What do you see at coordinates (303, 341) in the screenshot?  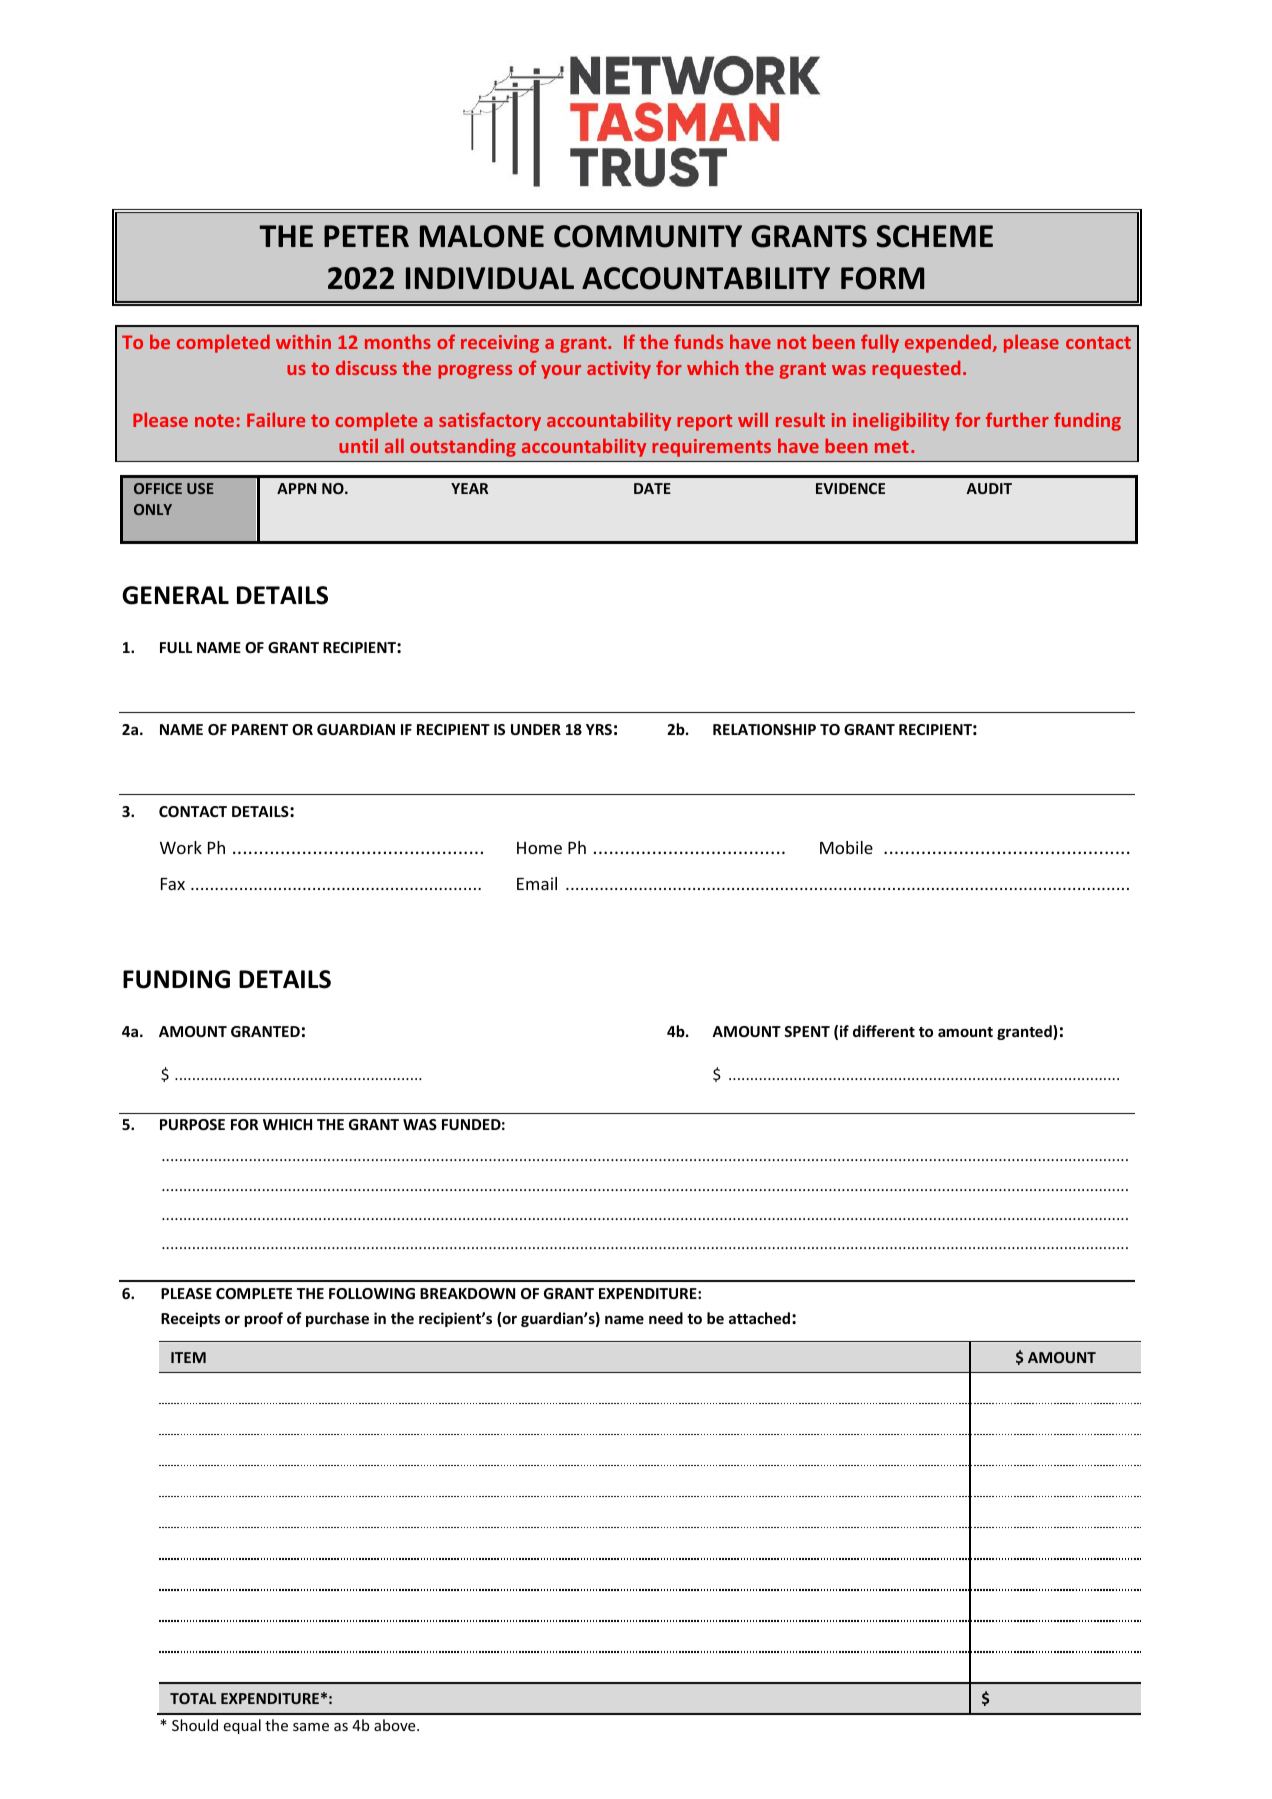 I see `within` at bounding box center [303, 341].
